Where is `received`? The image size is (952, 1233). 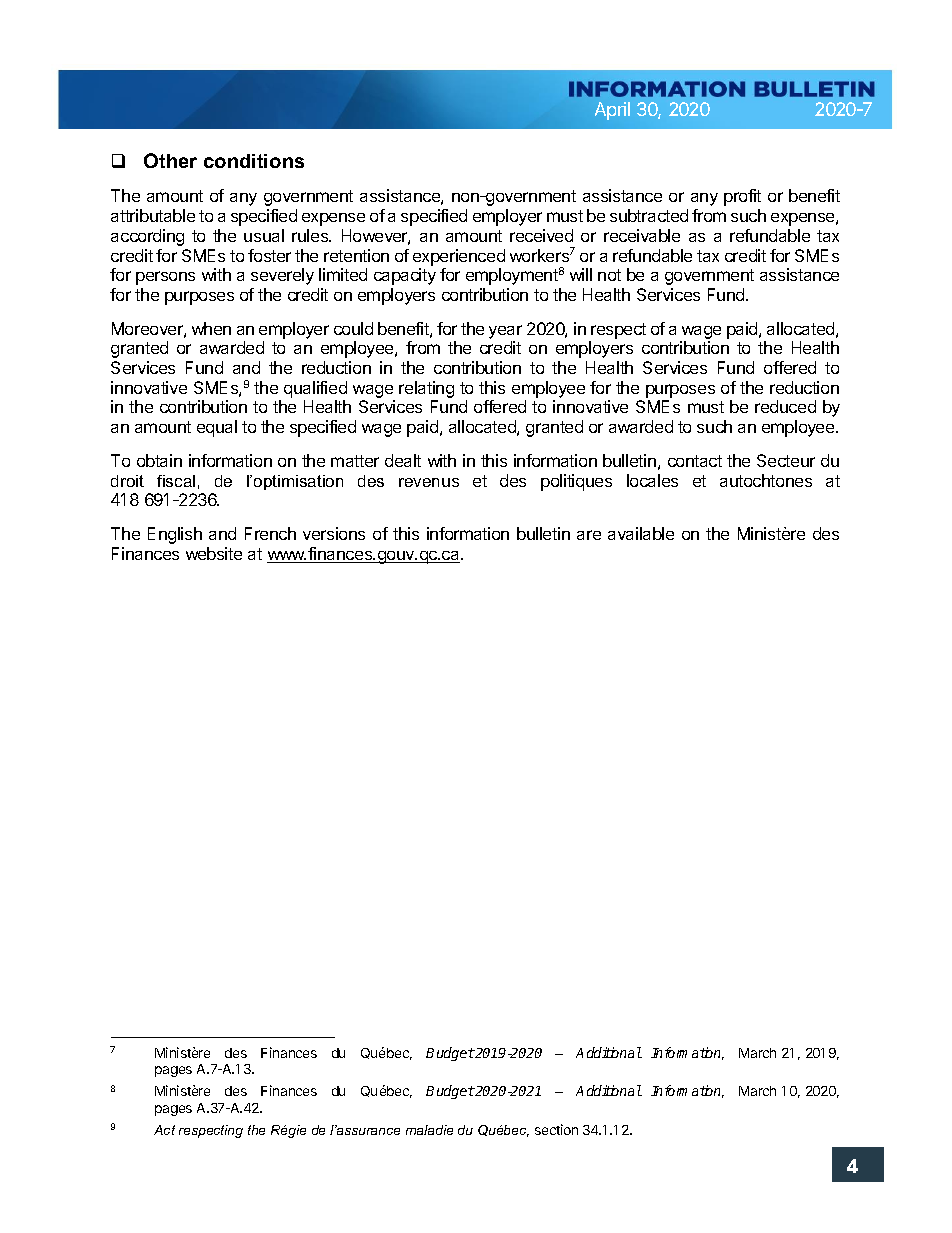 received is located at coordinates (541, 235).
